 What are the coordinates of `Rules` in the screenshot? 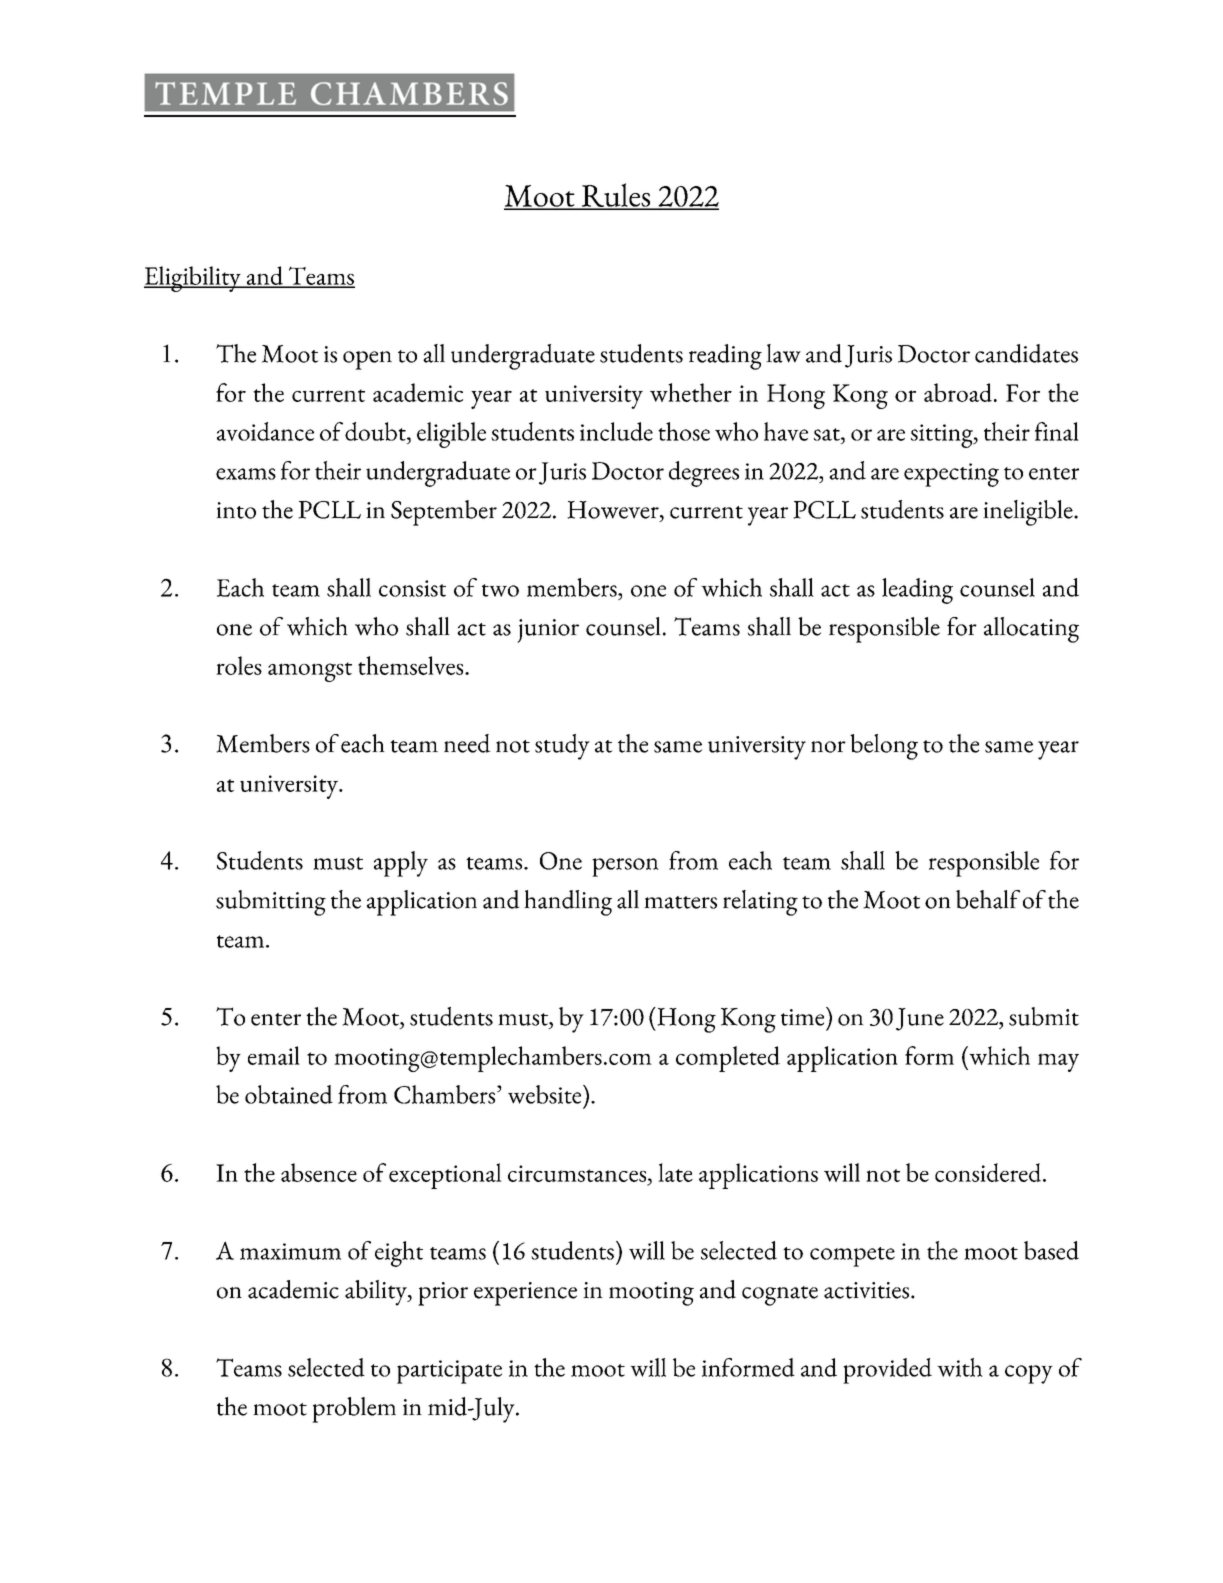 It's located at (616, 196).
